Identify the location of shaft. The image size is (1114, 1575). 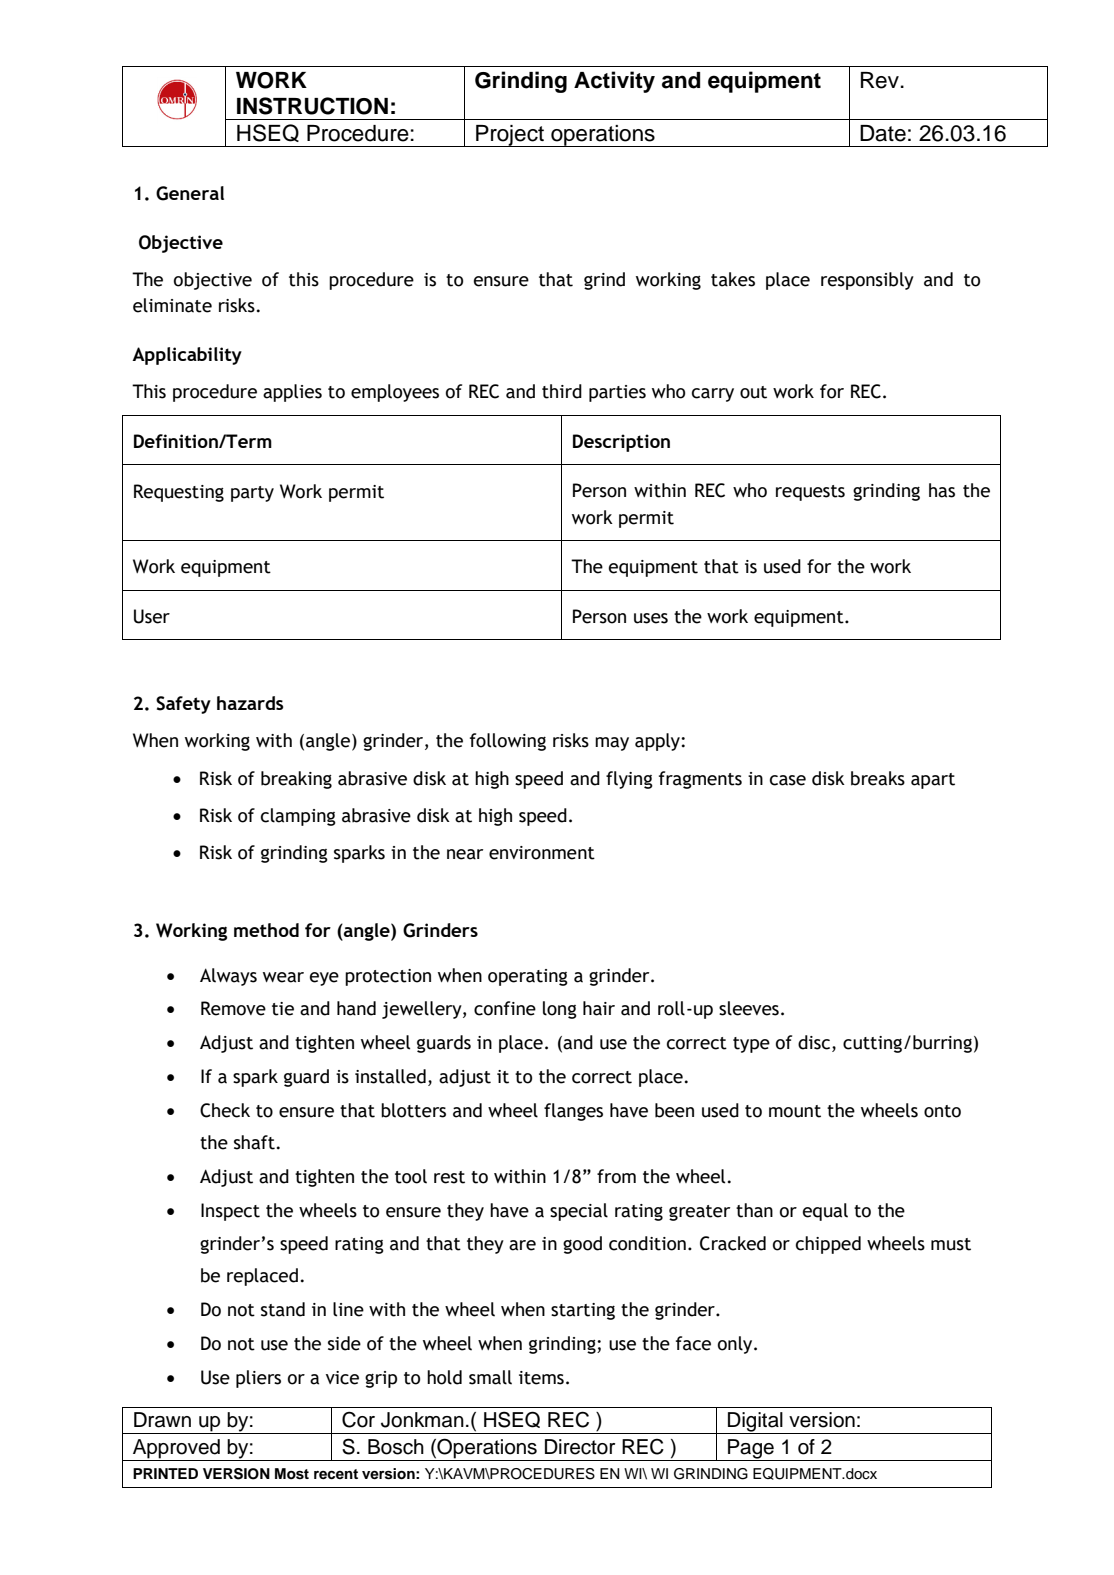
(254, 1142).
